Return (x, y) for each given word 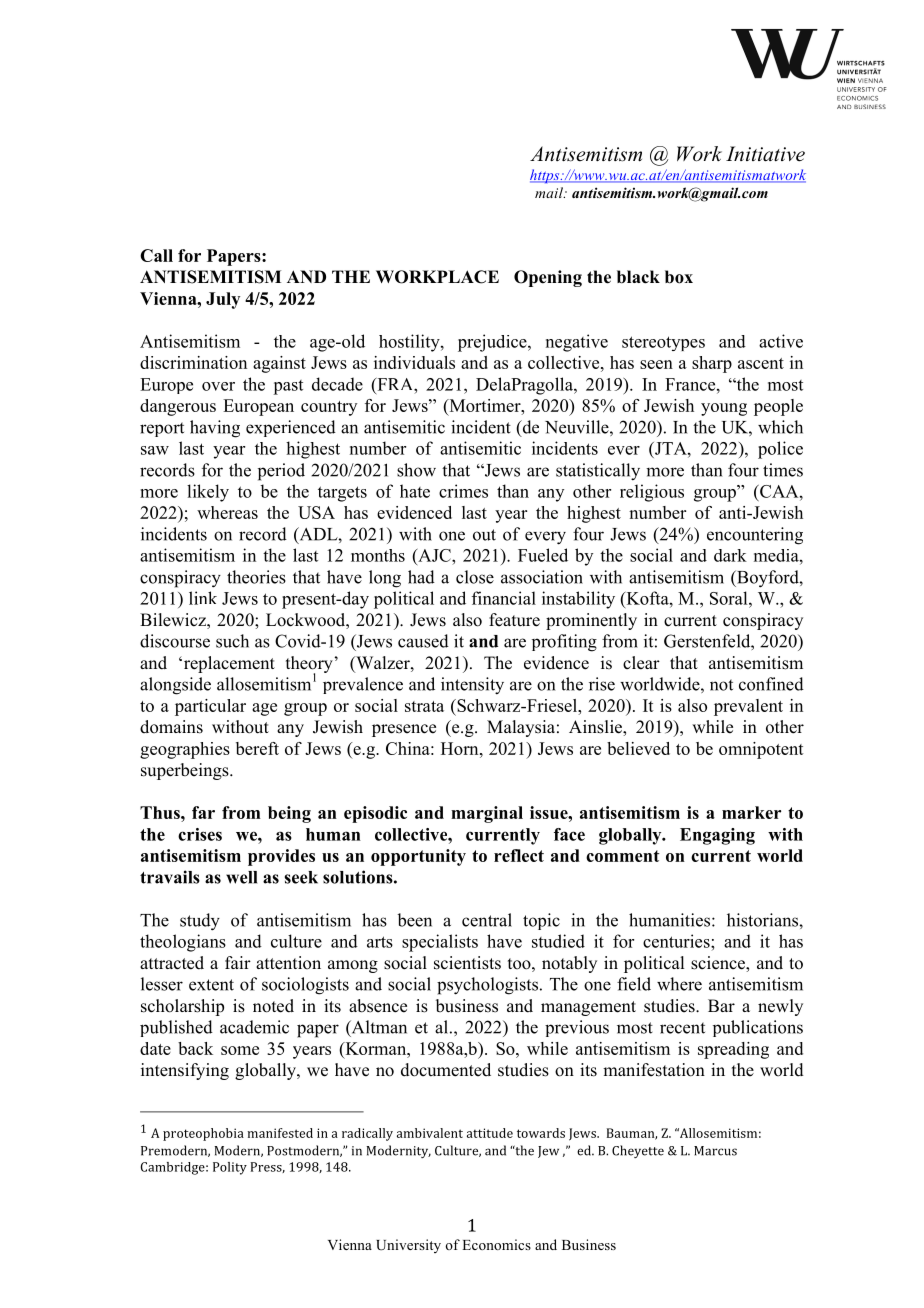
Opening (548, 278)
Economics (496, 1244)
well (241, 877)
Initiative (765, 154)
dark (730, 555)
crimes (463, 491)
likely (208, 493)
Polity (230, 1168)
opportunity (418, 857)
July (223, 300)
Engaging (717, 836)
